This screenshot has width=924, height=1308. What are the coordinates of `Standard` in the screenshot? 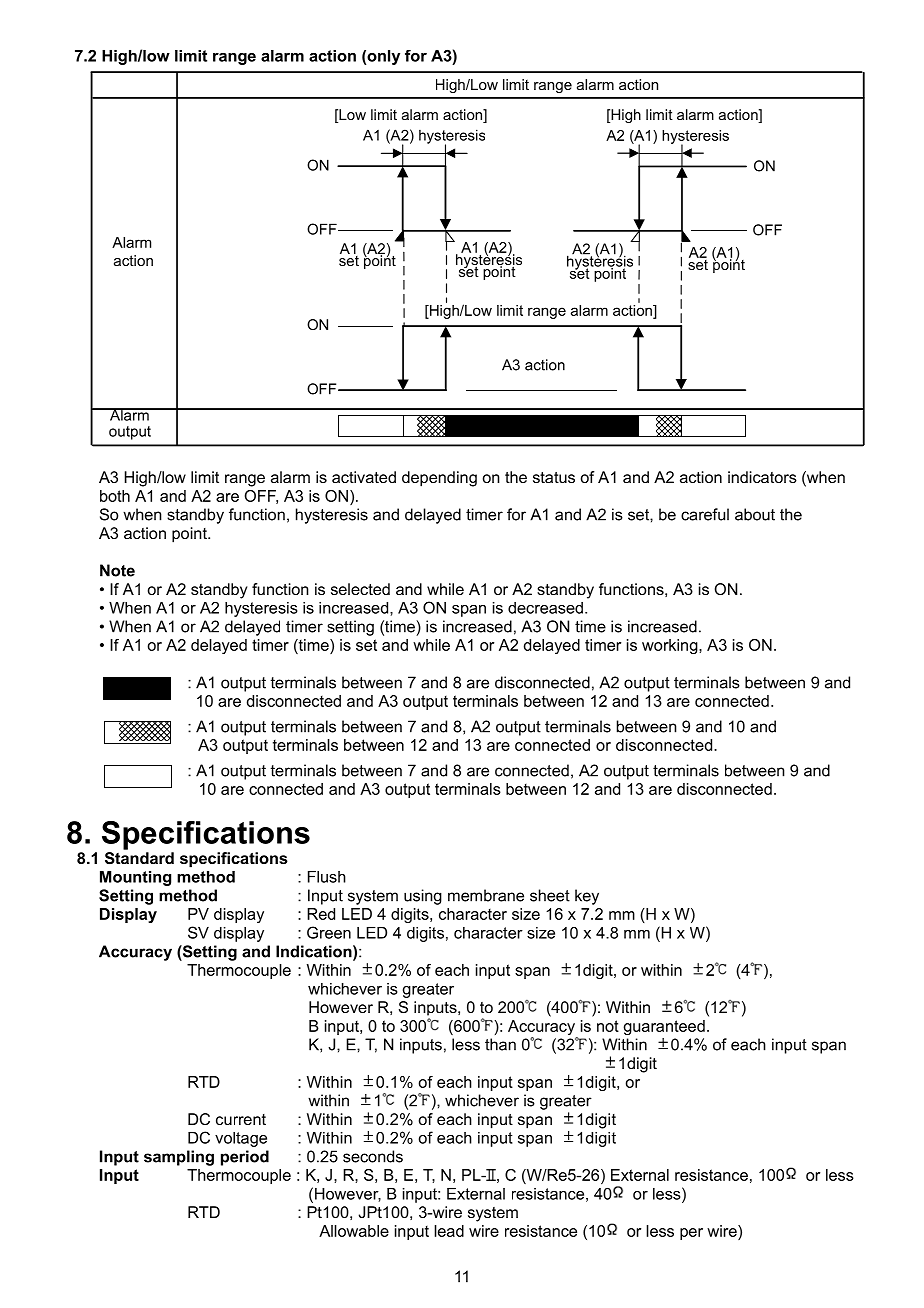 It's located at (139, 858).
